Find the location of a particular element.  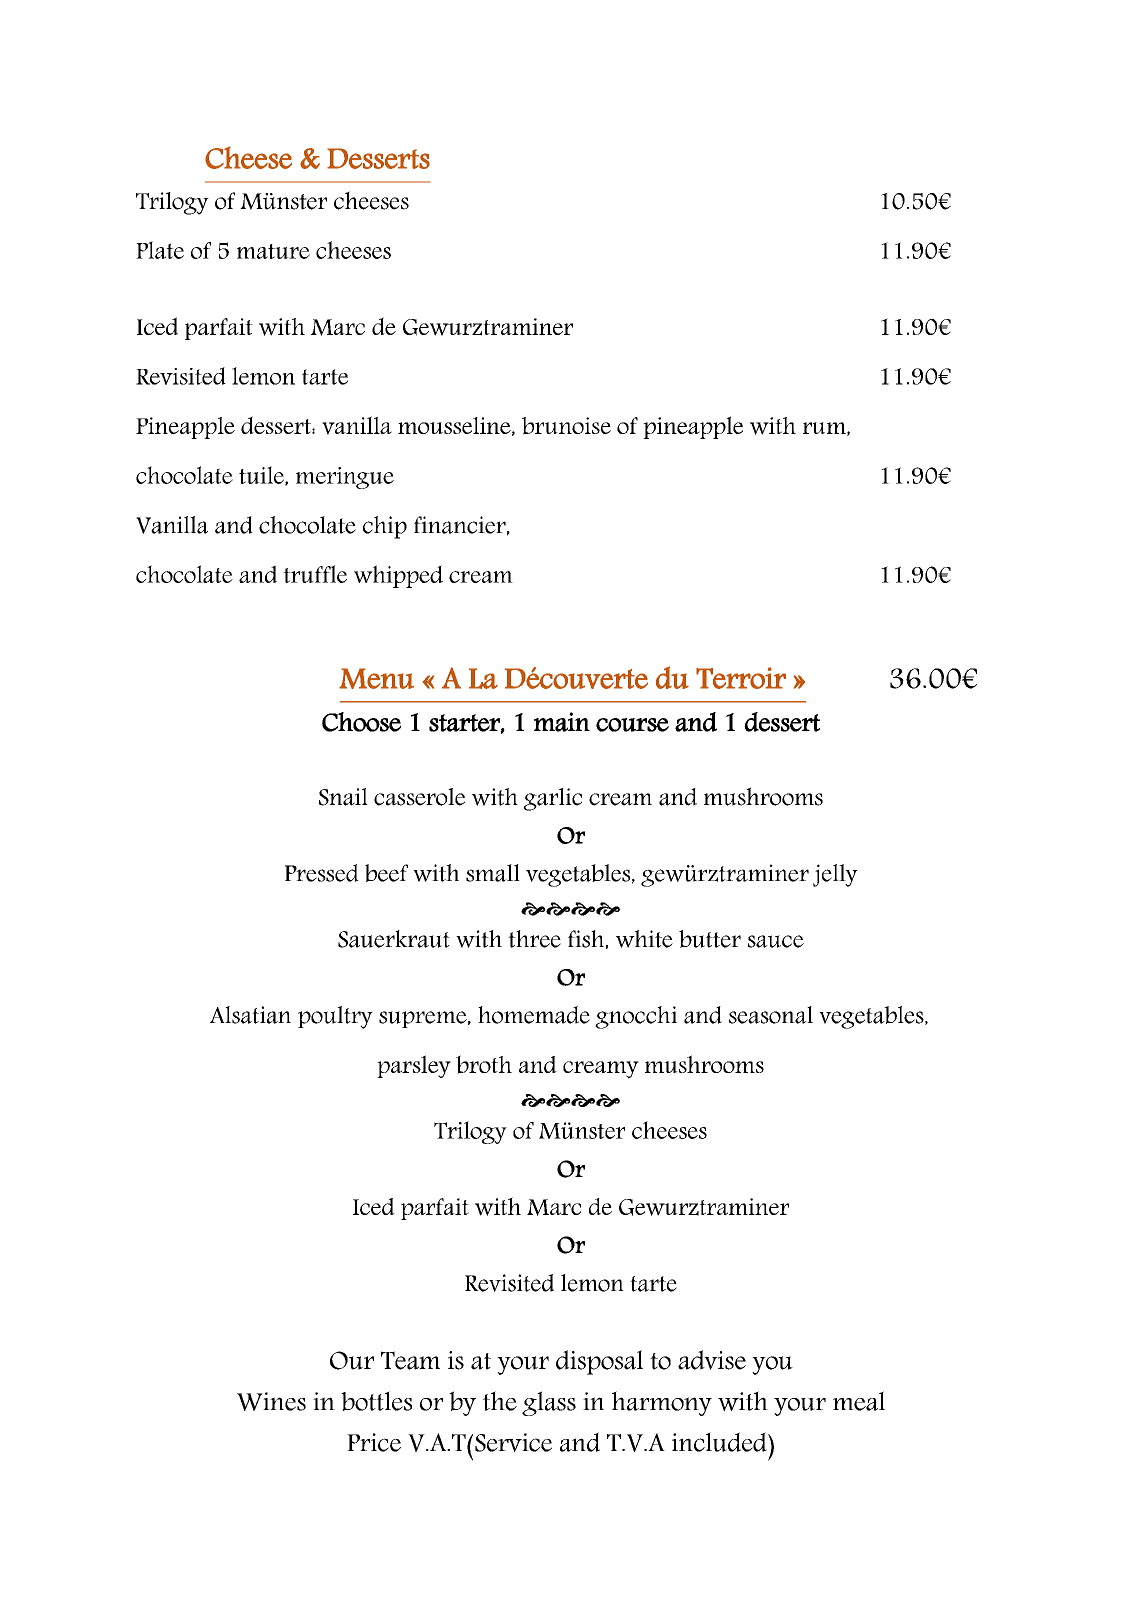

small is located at coordinates (493, 873).
